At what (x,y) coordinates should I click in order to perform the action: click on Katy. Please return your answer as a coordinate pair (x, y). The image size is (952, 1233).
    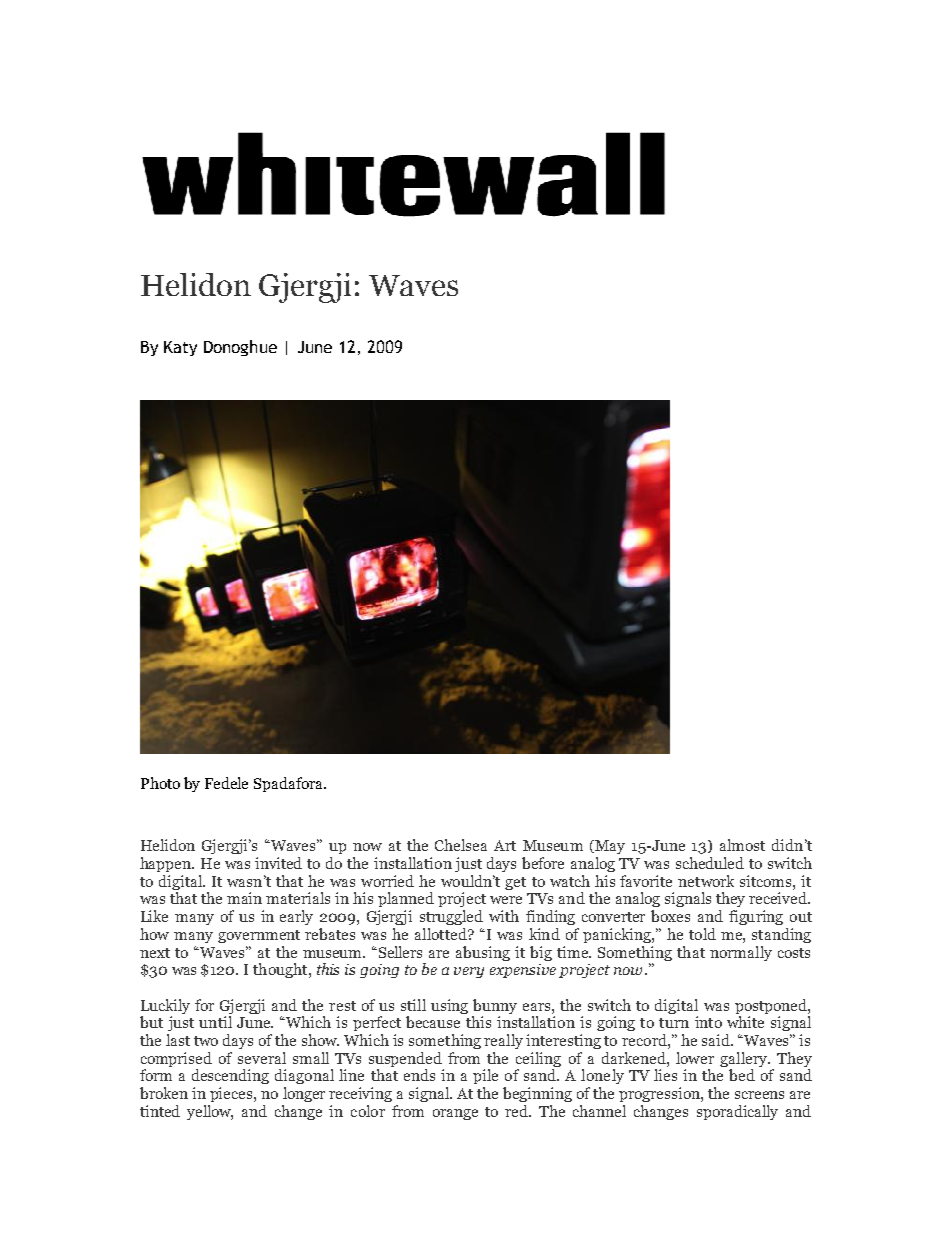
    Looking at the image, I should click on (180, 348).
